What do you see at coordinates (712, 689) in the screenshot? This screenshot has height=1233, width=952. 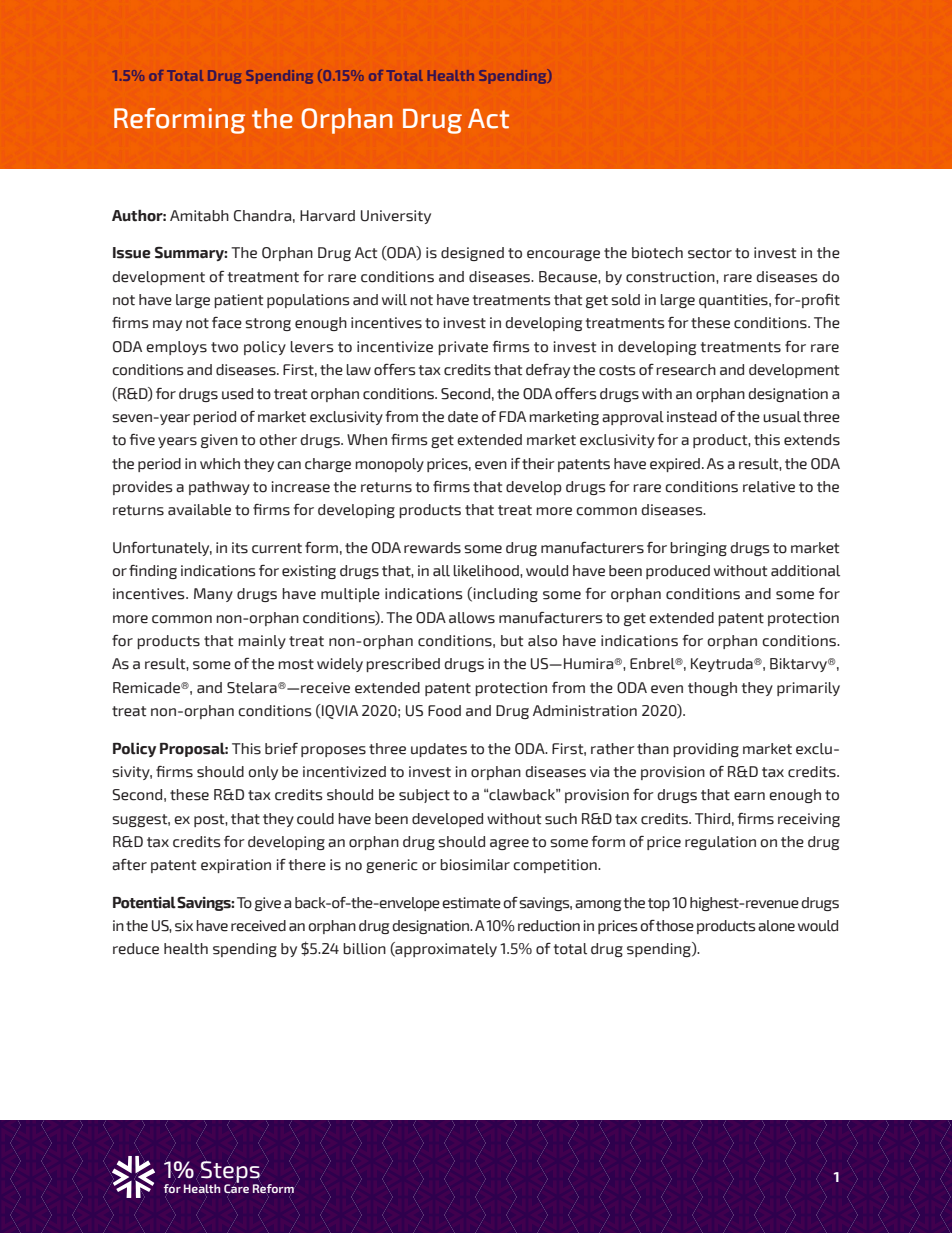 I see `though` at bounding box center [712, 689].
